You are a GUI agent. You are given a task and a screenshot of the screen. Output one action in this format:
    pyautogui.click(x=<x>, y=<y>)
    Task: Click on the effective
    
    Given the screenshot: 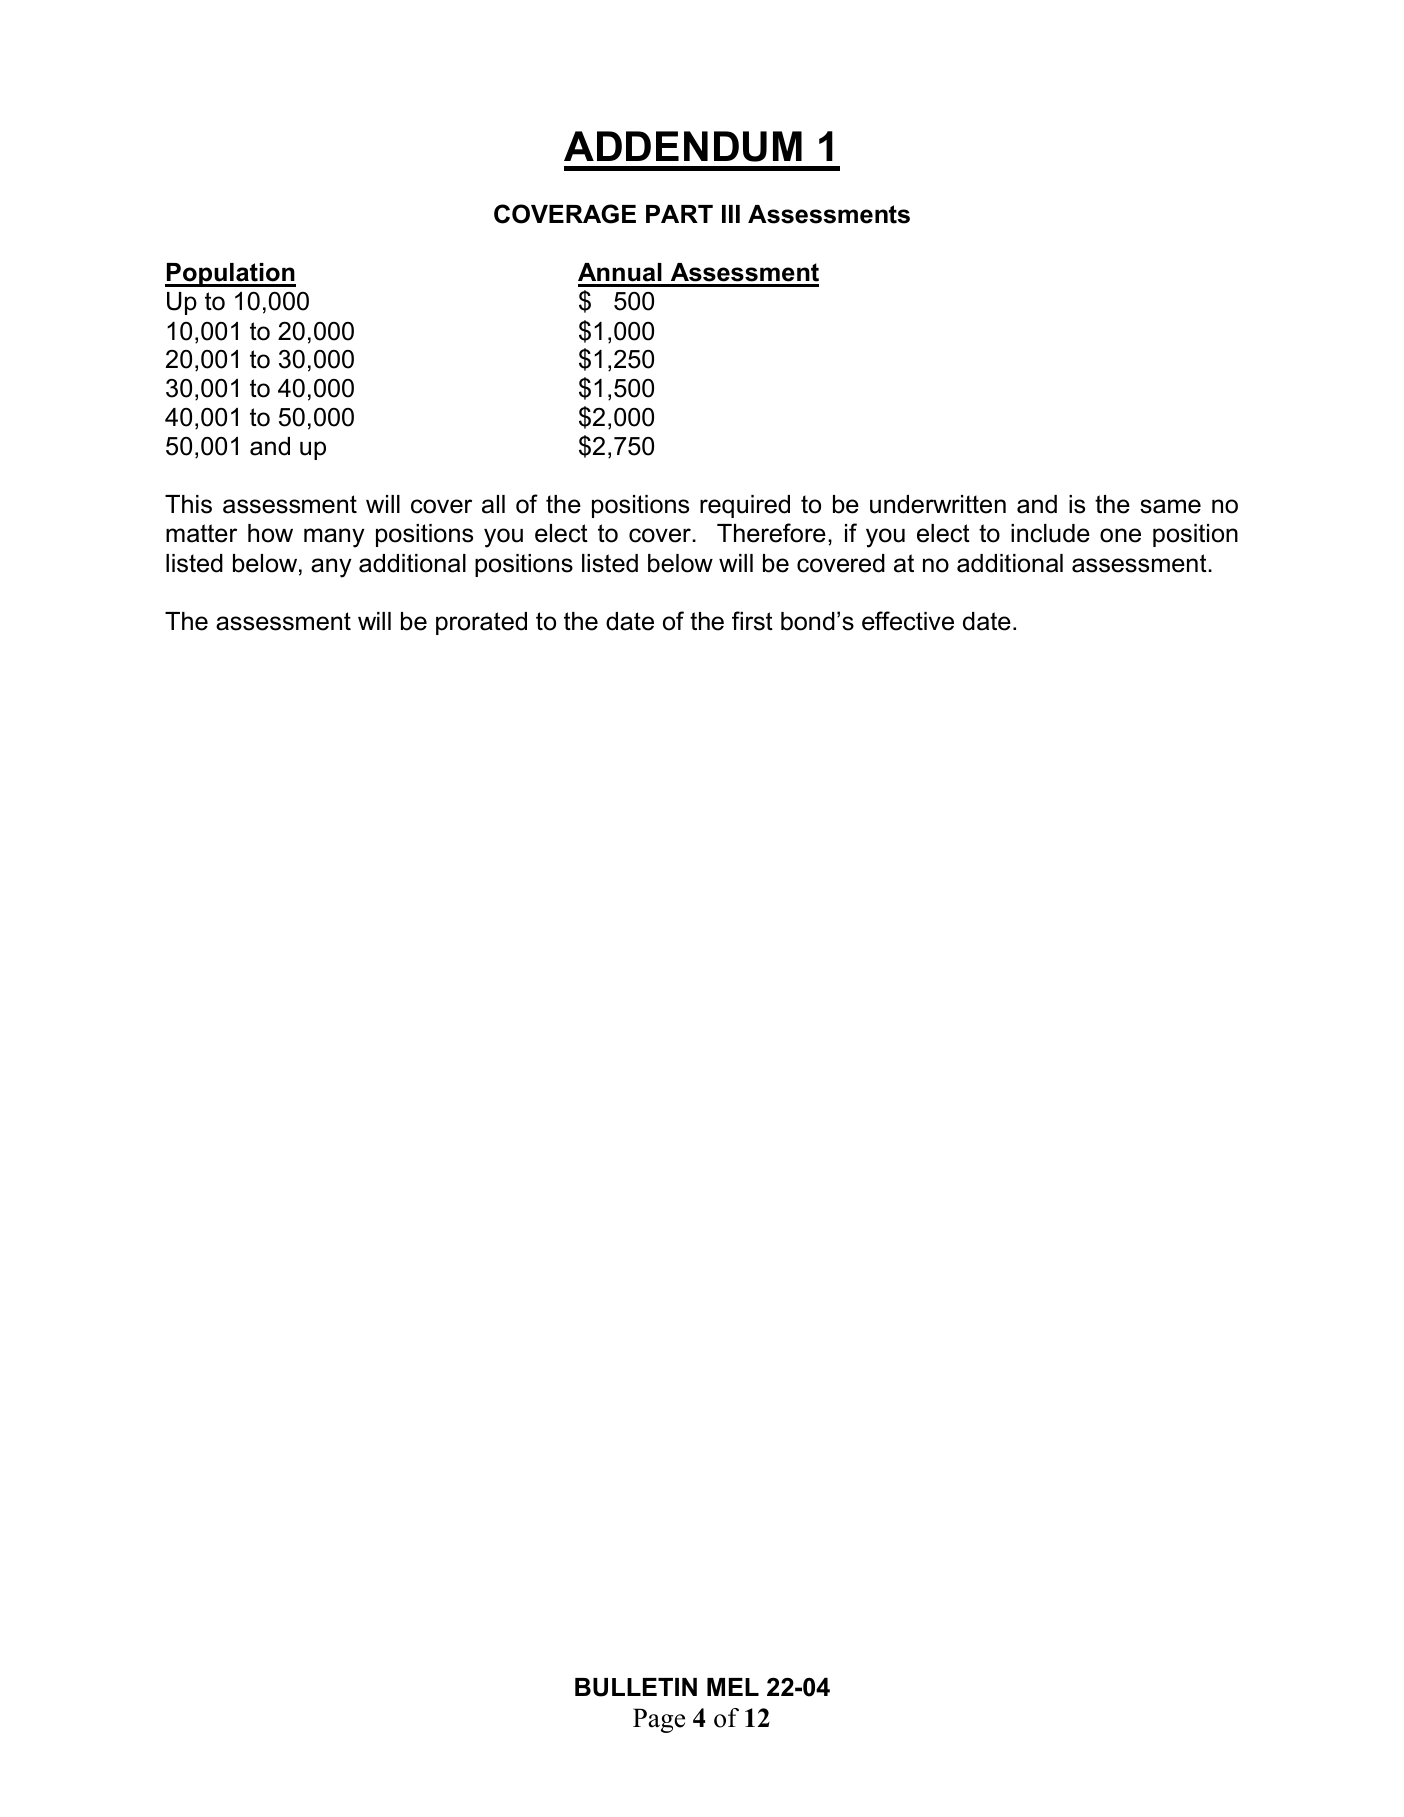 What is the action you would take?
    pyautogui.click(x=908, y=621)
